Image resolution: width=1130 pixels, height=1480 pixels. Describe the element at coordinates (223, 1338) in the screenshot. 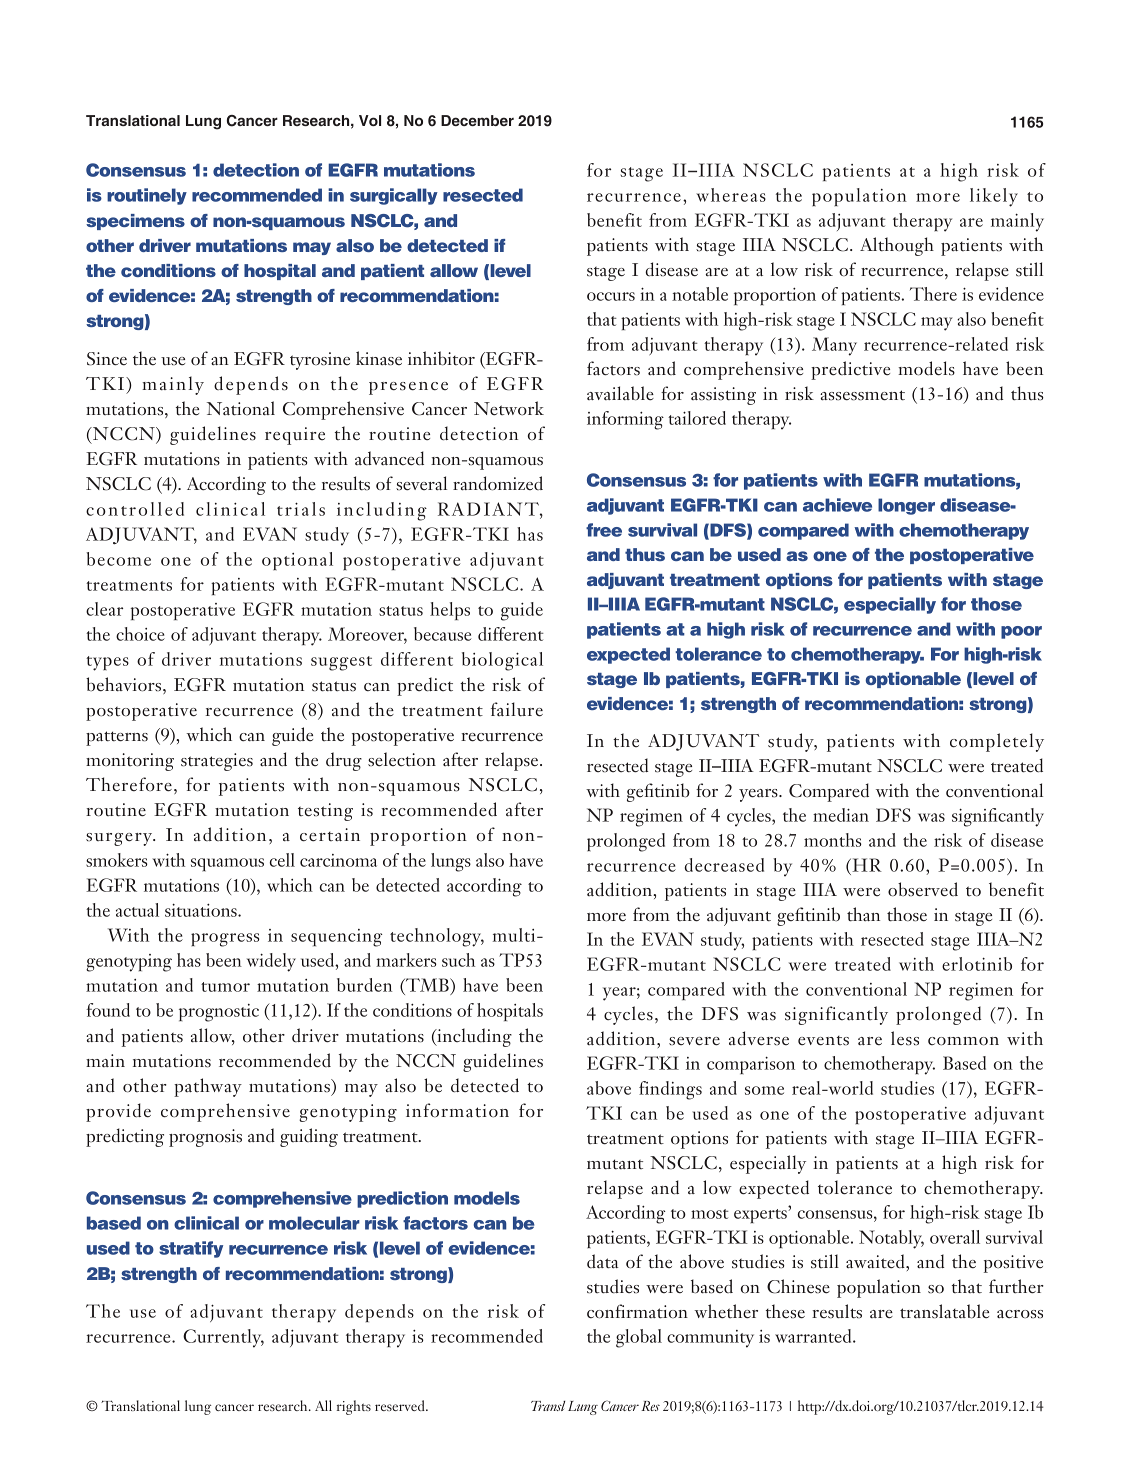

I see `Currently` at that location.
